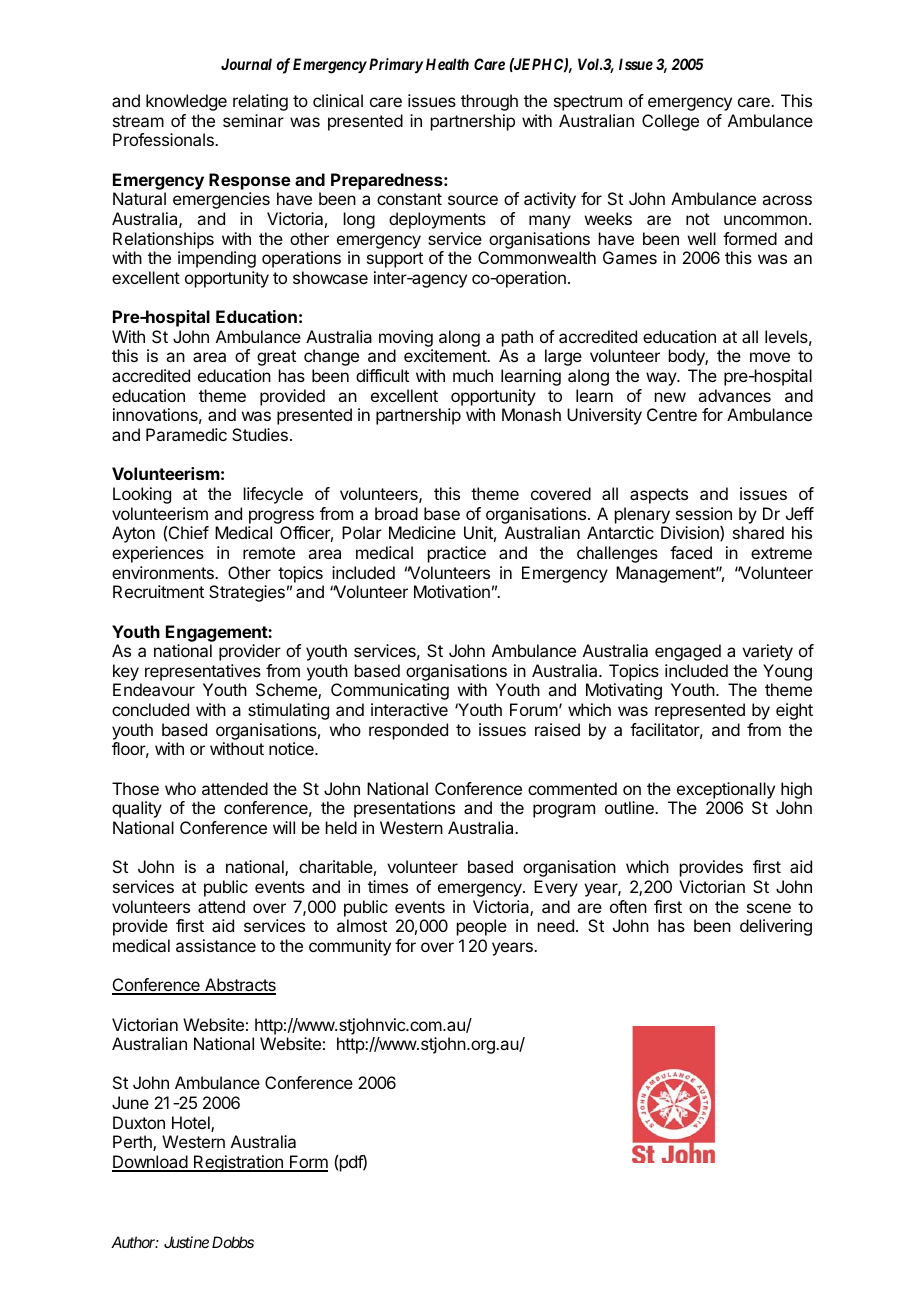  I want to click on College, so click(670, 122).
